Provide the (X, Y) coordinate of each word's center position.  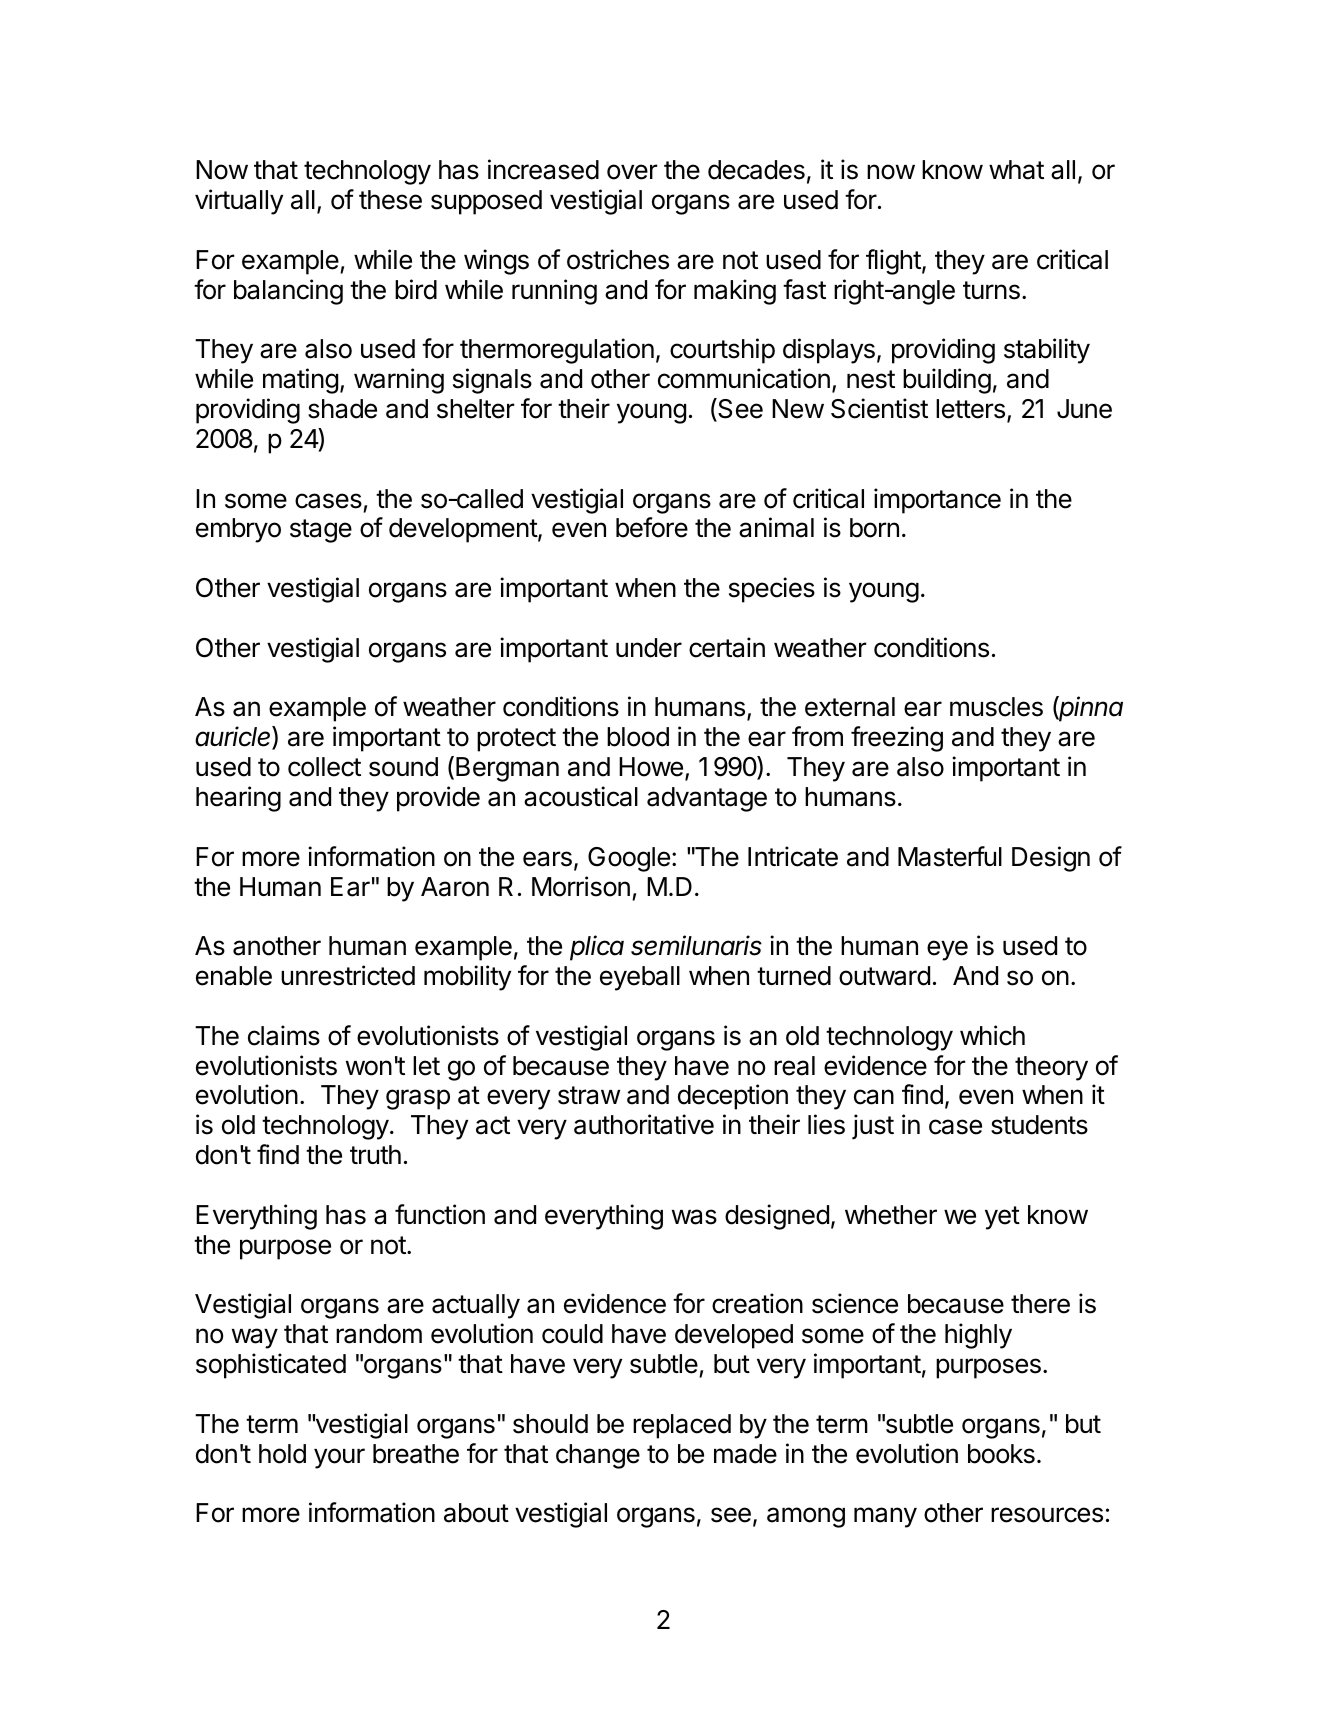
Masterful (950, 856)
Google (629, 859)
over (632, 172)
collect (324, 767)
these (390, 200)
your (339, 1458)
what (1016, 170)
